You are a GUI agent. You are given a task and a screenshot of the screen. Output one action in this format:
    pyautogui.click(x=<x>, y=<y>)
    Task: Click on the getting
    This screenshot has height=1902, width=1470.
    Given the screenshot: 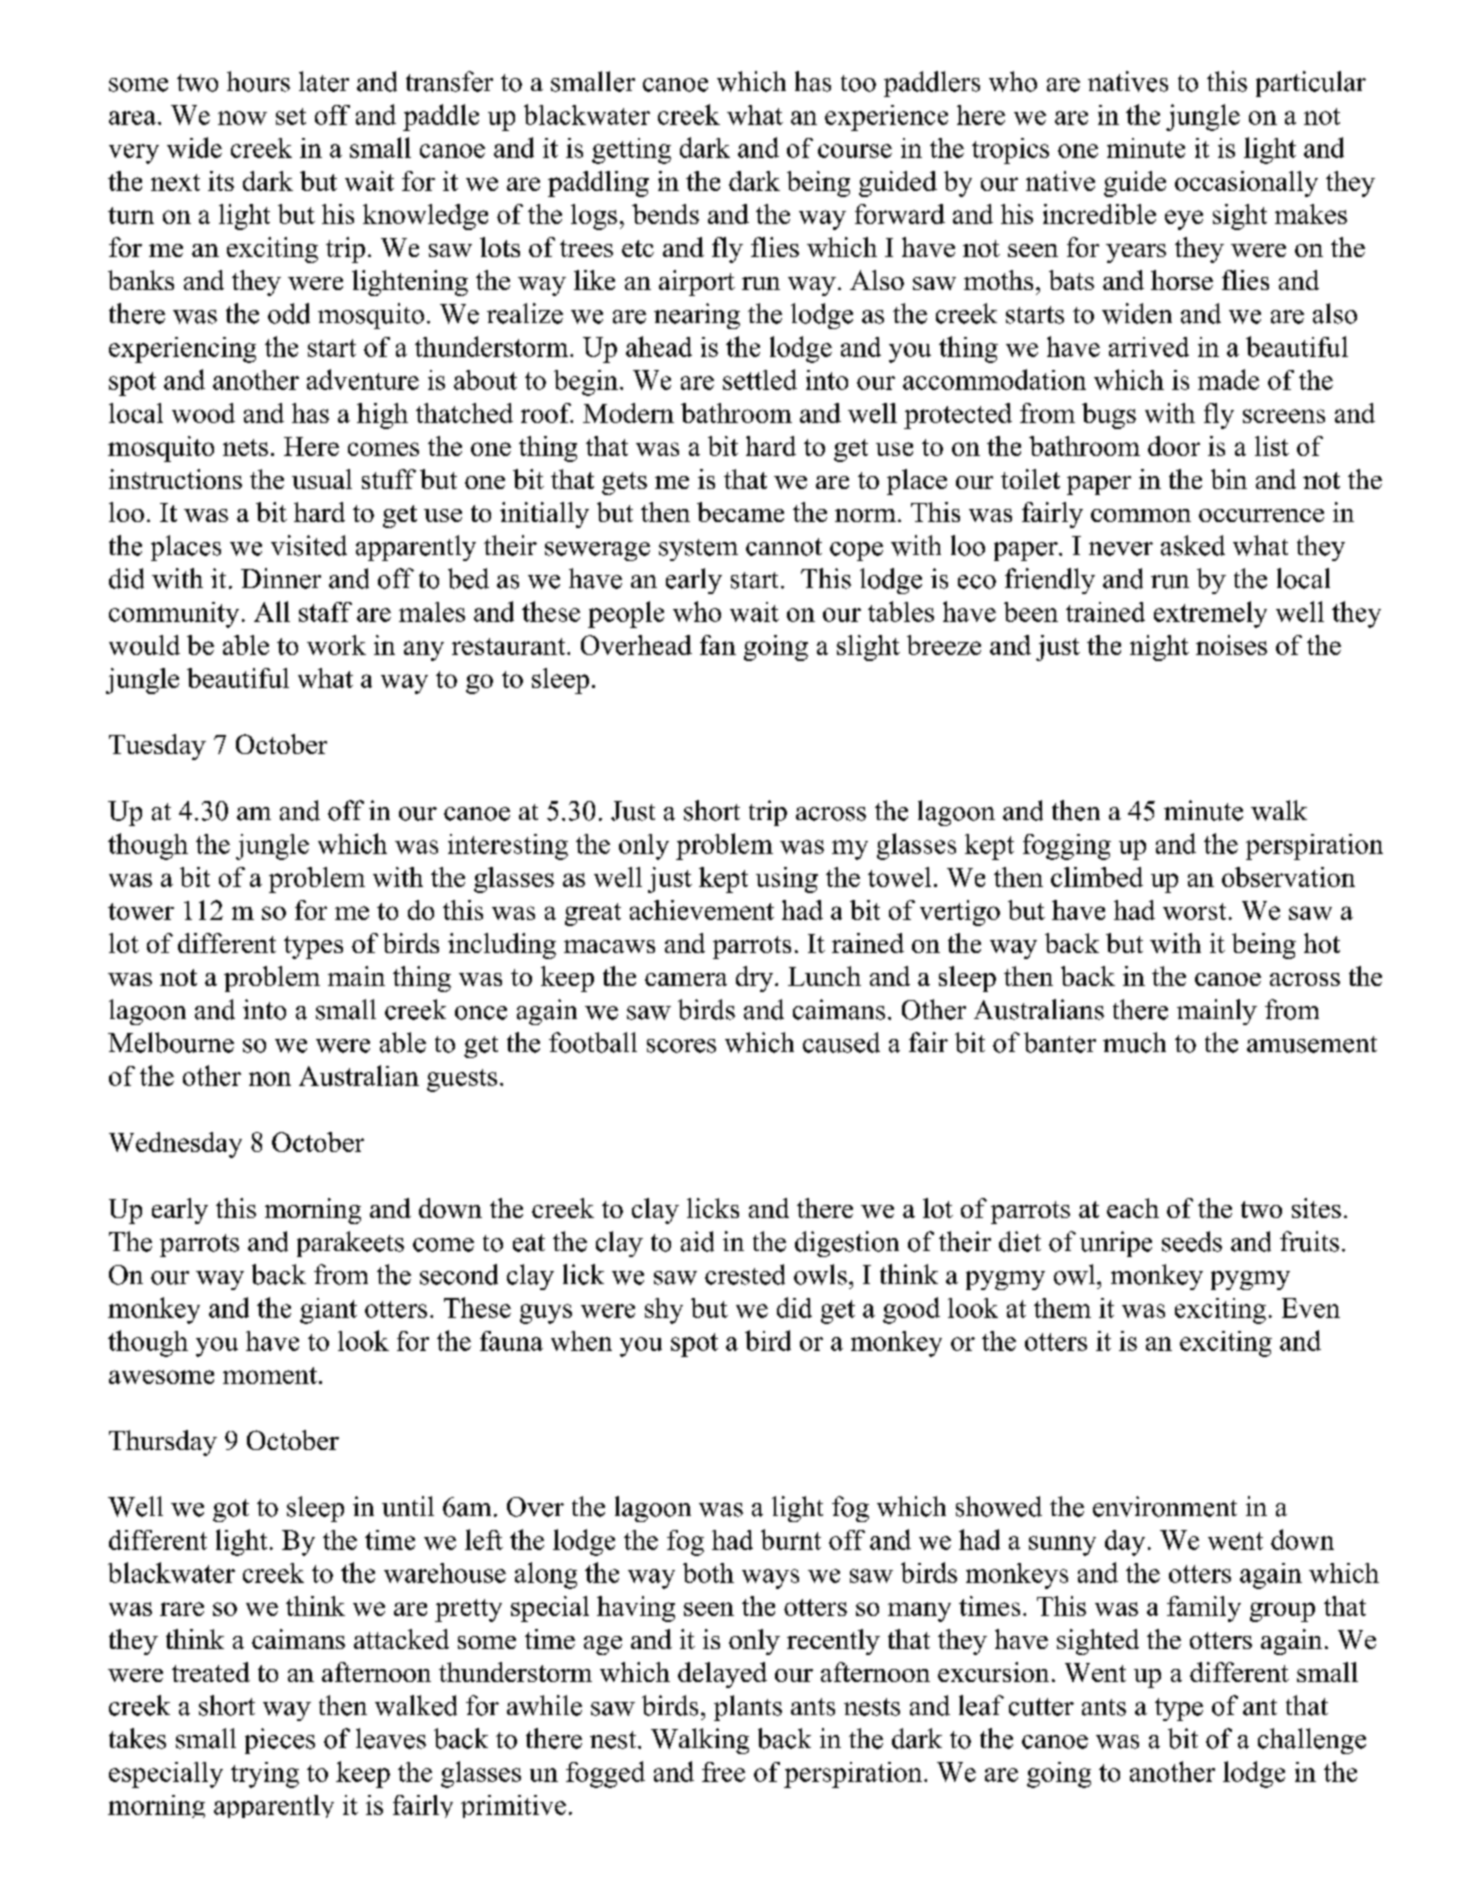 What is the action you would take?
    pyautogui.click(x=631, y=151)
